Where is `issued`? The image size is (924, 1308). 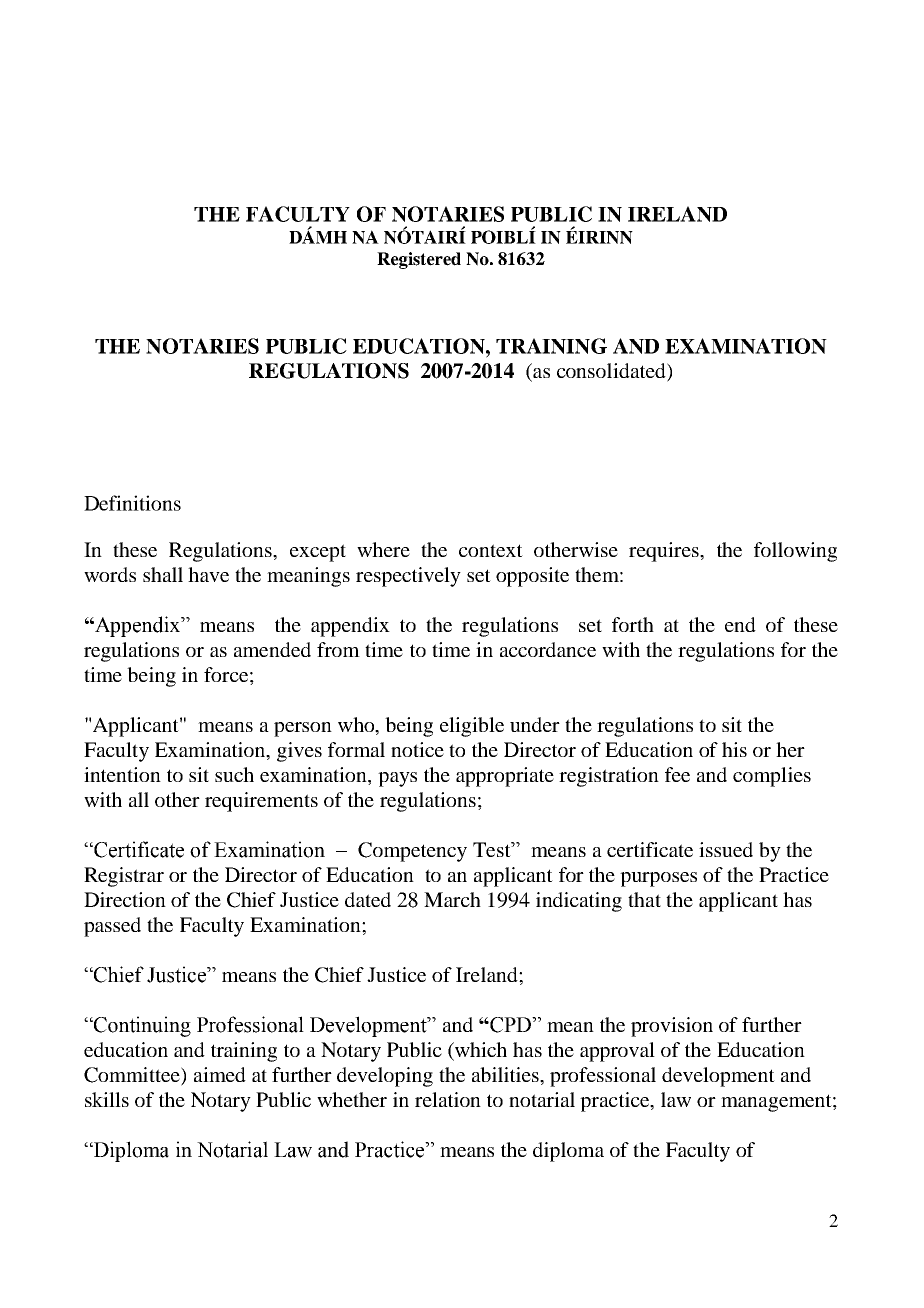
issued is located at coordinates (726, 849).
